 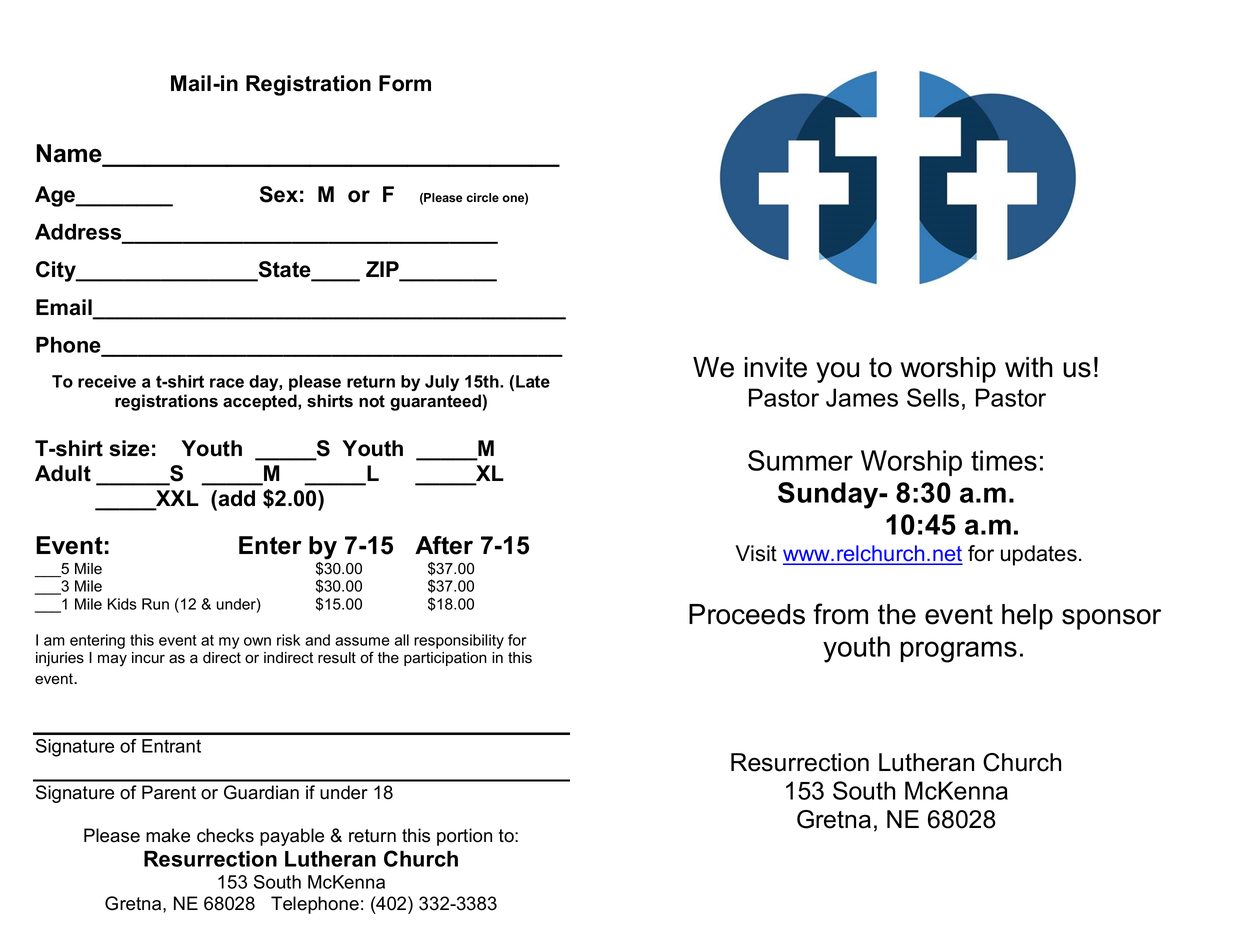 I want to click on updates, so click(x=1039, y=555).
